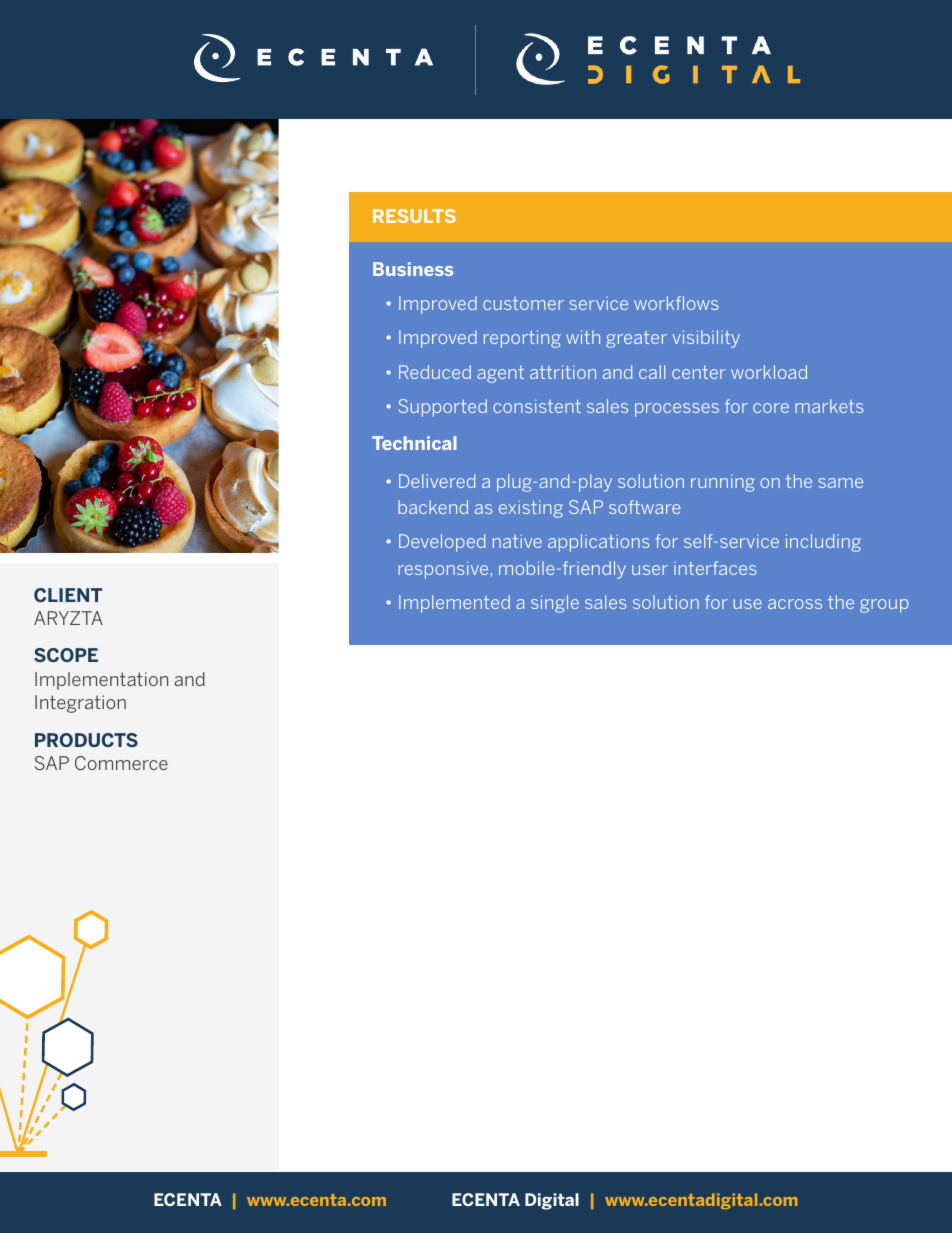 The height and width of the document is (1233, 952). Describe the element at coordinates (68, 595) in the document. I see `CLIENT` at that location.
